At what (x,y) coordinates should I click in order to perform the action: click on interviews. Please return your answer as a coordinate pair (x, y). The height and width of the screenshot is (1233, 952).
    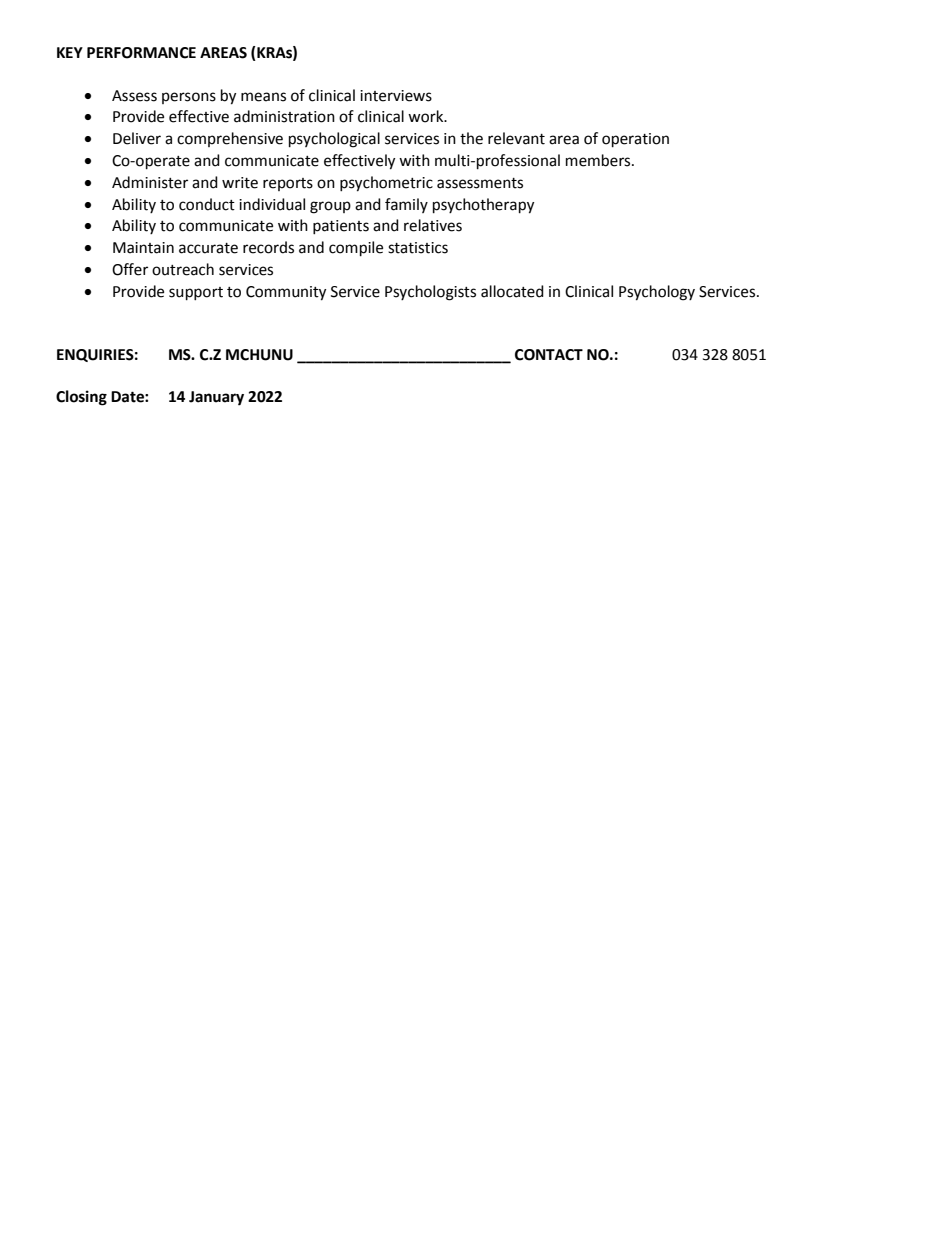
    Looking at the image, I should click on (396, 96).
